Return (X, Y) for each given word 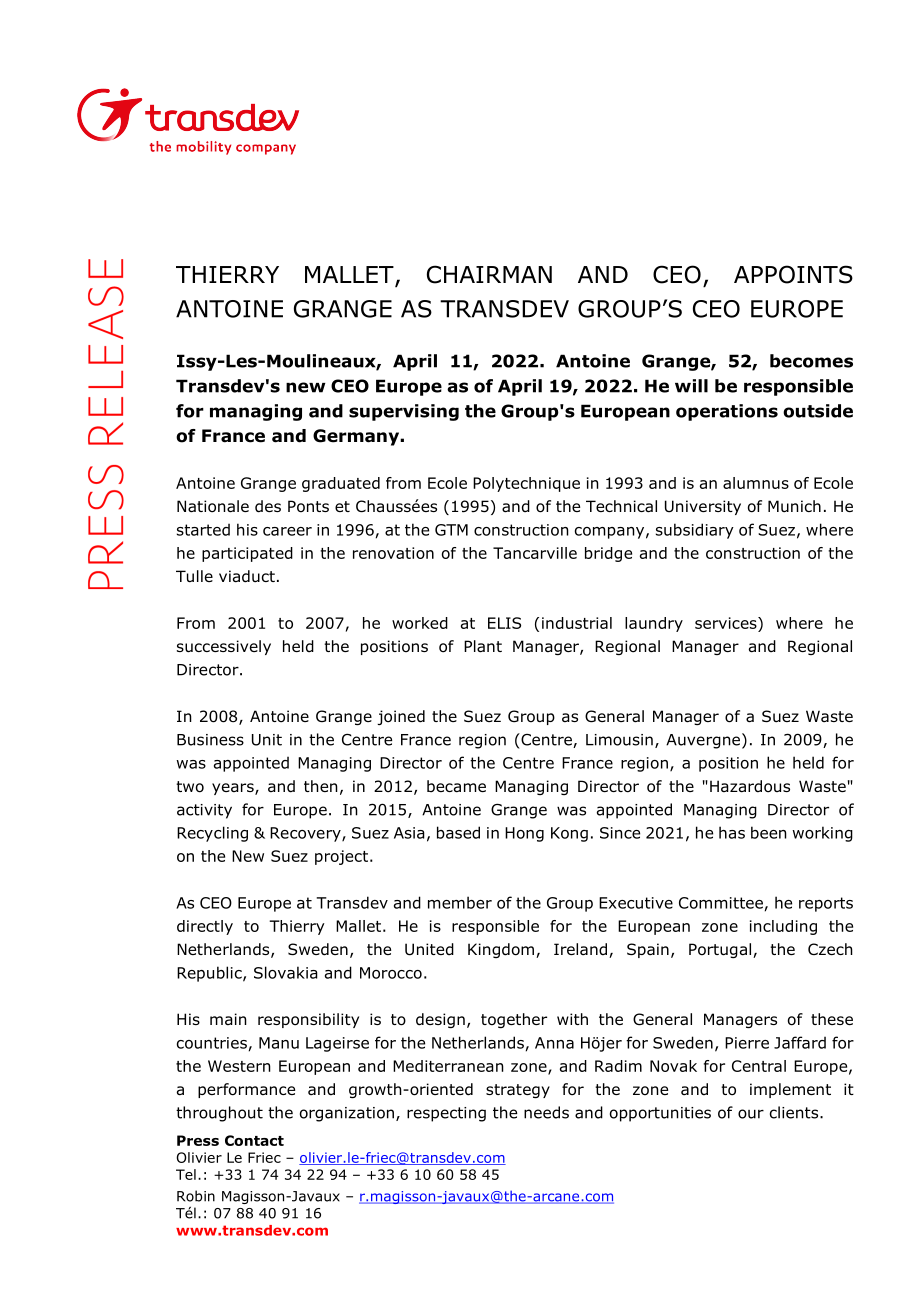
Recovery (306, 834)
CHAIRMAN (489, 274)
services (727, 623)
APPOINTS (793, 274)
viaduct (247, 576)
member (460, 902)
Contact (254, 1140)
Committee (721, 903)
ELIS (504, 623)
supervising (404, 412)
